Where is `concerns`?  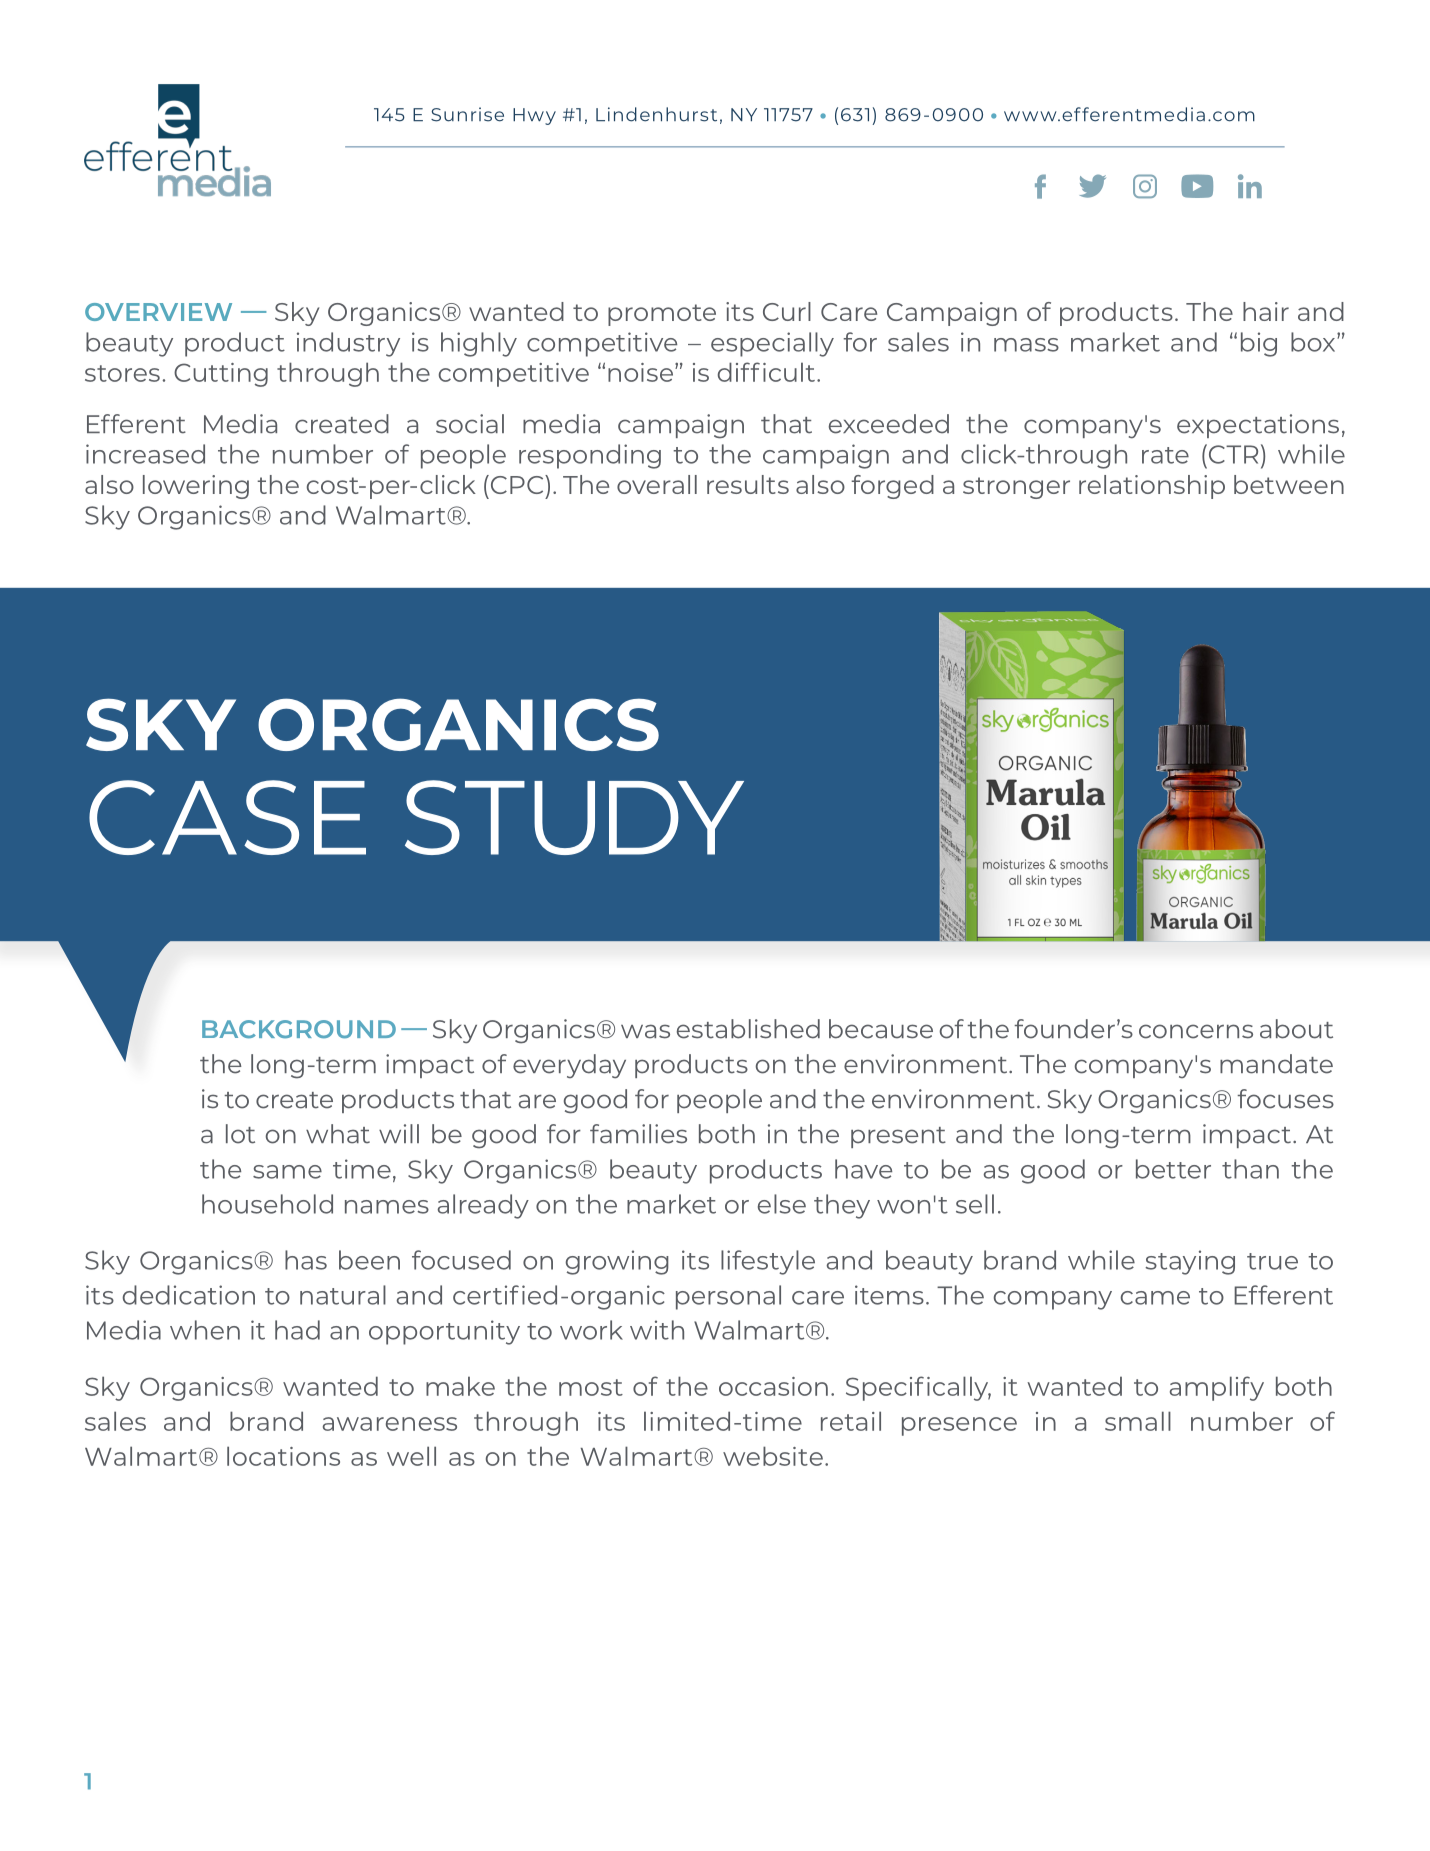 concerns is located at coordinates (1196, 1031).
